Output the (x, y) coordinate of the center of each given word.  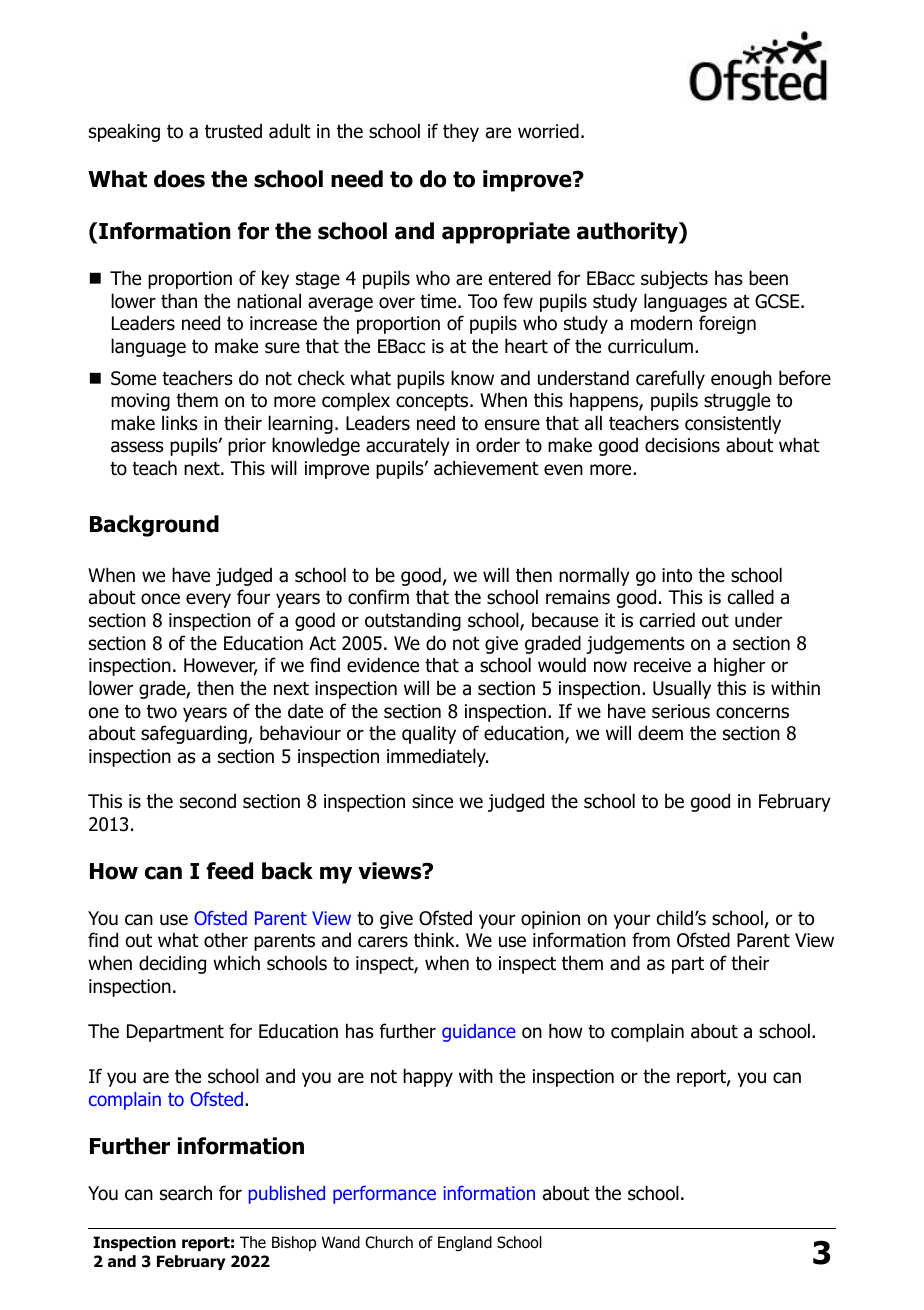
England (465, 1243)
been (768, 278)
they (461, 132)
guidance (479, 1033)
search (186, 1193)
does (179, 179)
